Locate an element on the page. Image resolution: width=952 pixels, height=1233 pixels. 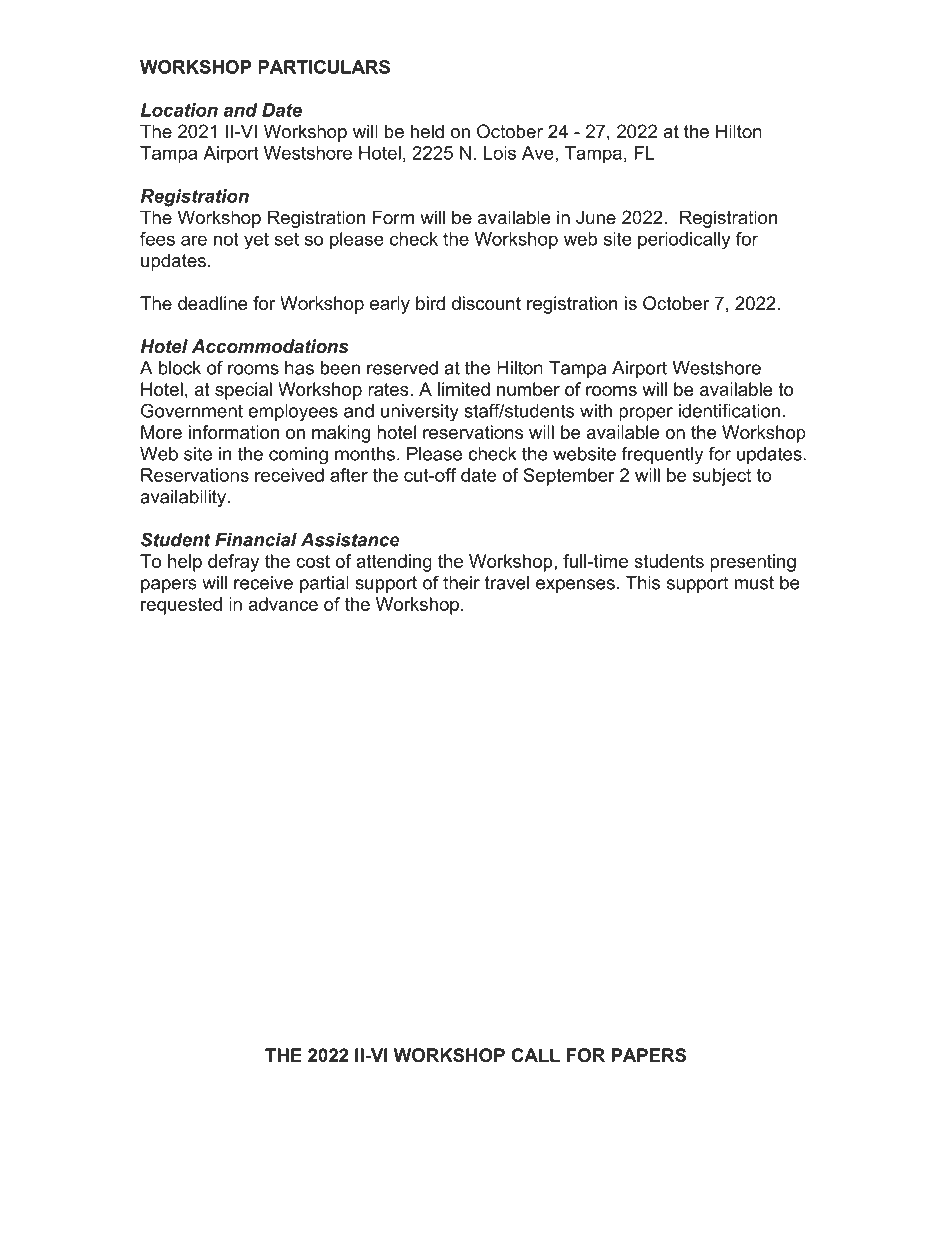
Location is located at coordinates (179, 110).
